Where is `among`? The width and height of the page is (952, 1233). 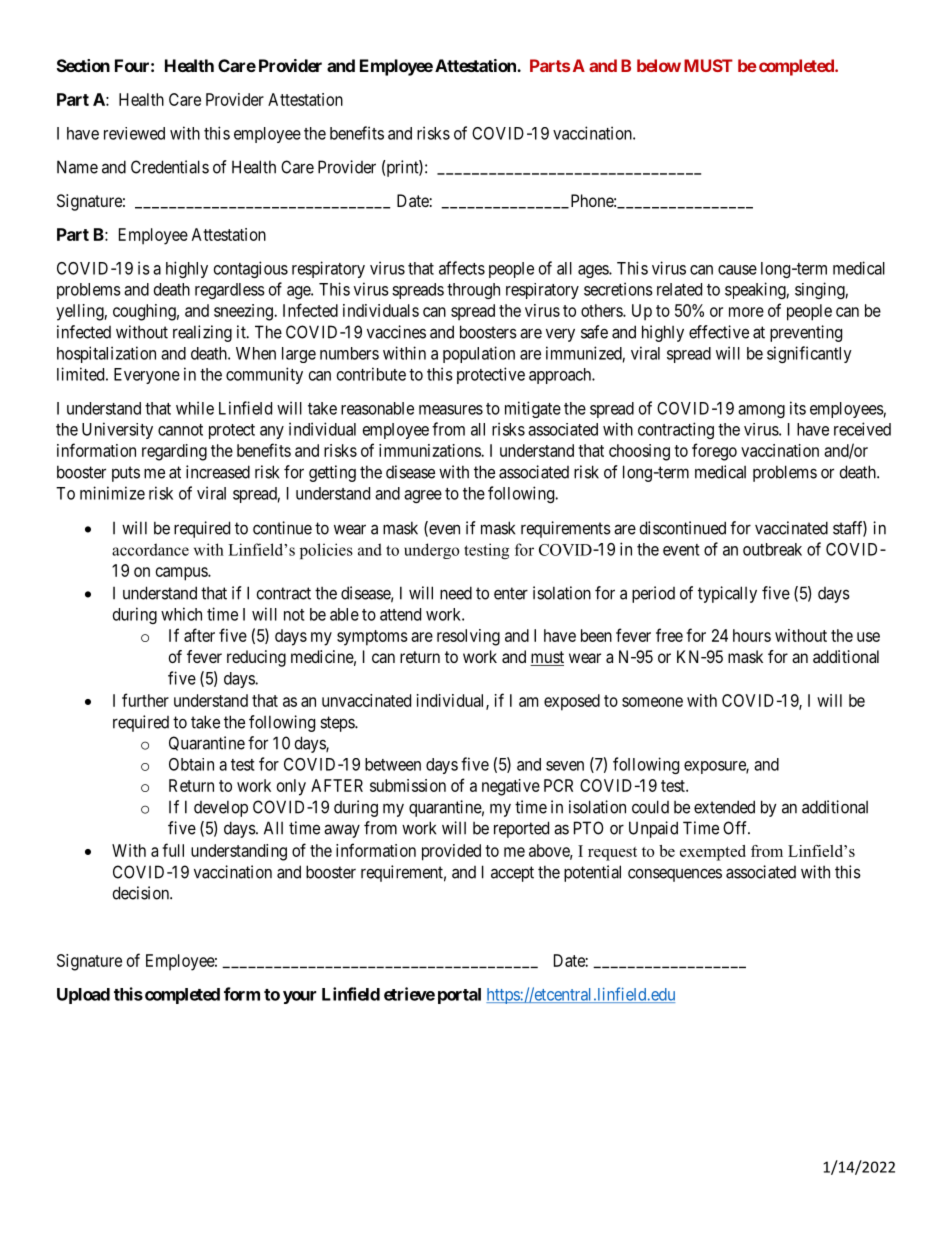
among is located at coordinates (761, 411).
